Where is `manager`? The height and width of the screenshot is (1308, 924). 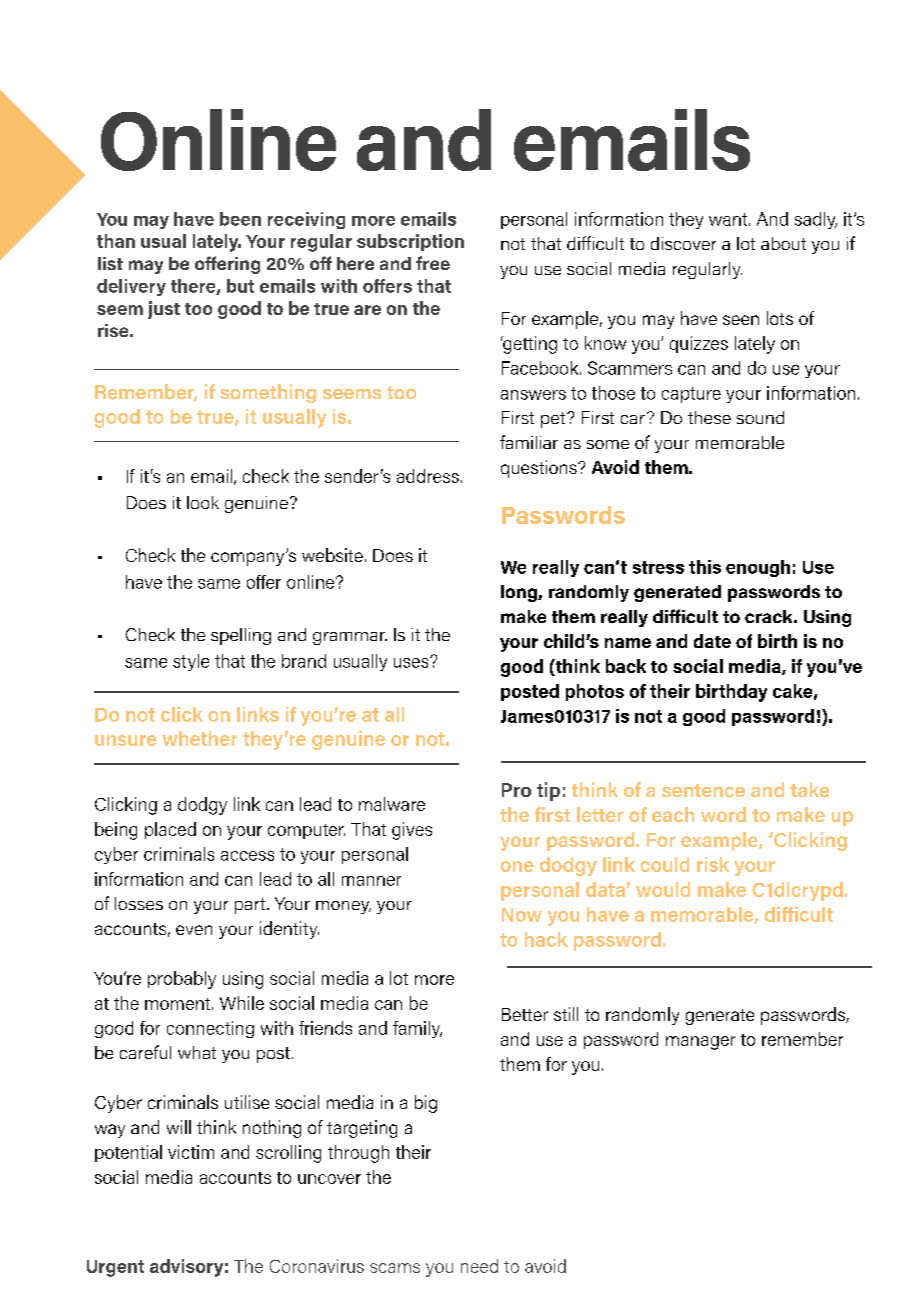 manager is located at coordinates (700, 1043).
